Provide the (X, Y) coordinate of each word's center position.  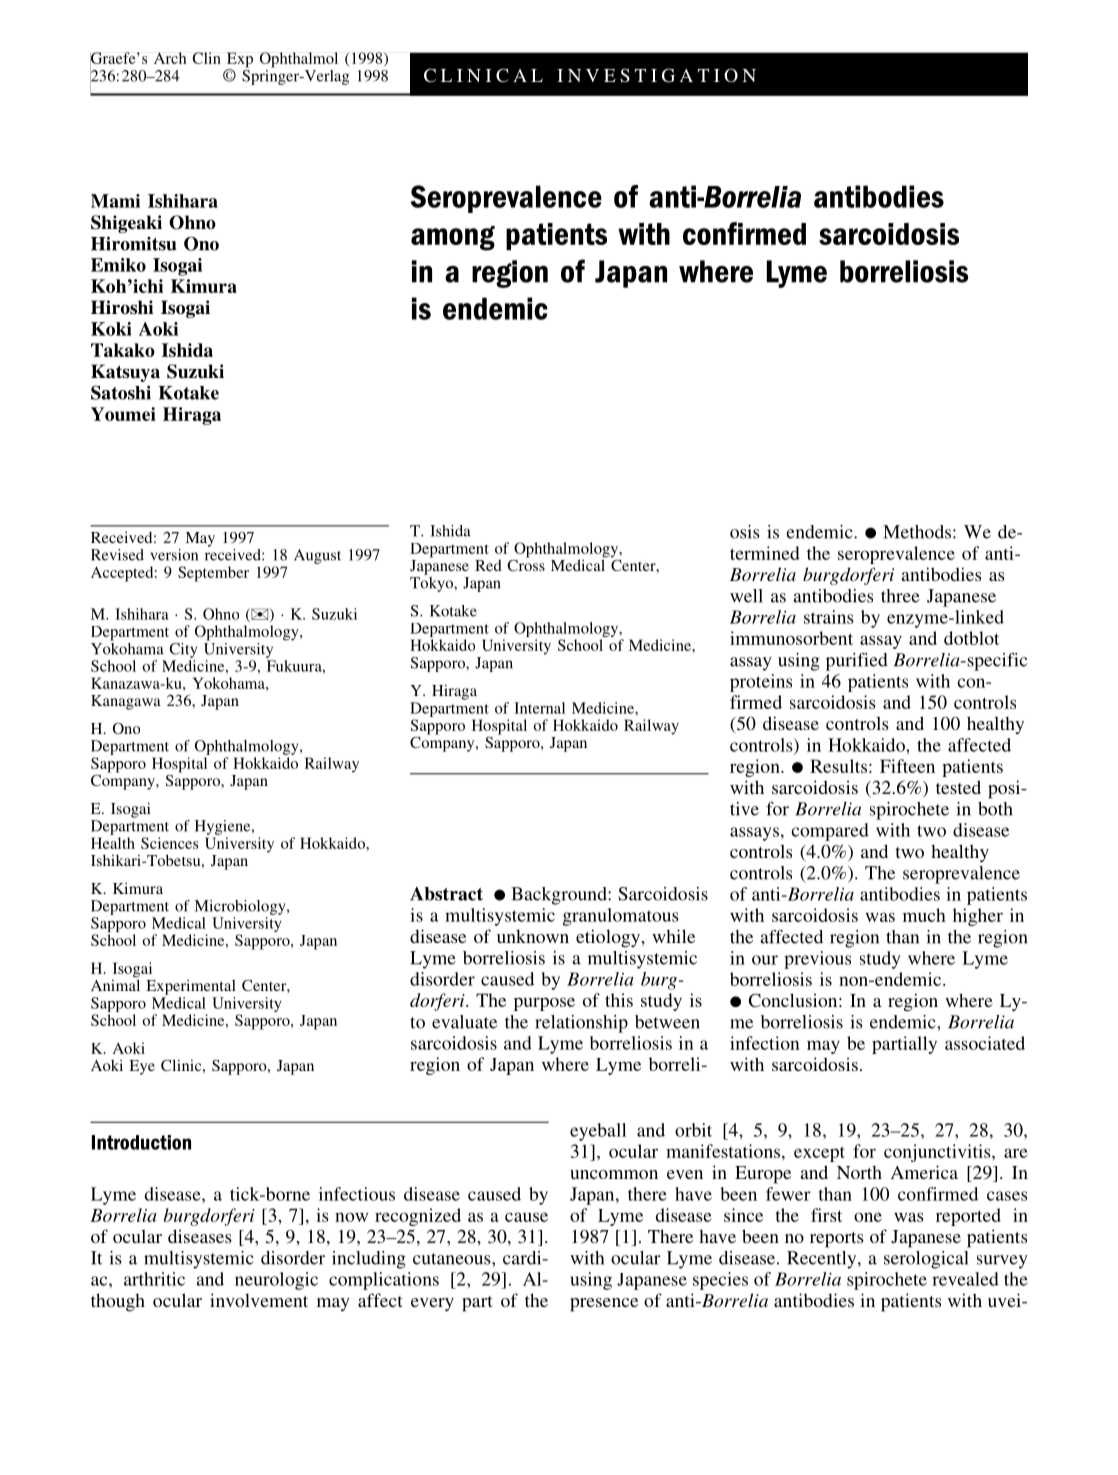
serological (926, 1260)
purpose (544, 1004)
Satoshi (121, 392)
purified (857, 662)
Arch (170, 58)
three (900, 596)
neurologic (276, 1281)
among (453, 238)
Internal (539, 708)
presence (604, 1305)
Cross (526, 564)
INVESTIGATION (656, 75)
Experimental (191, 987)
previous (817, 960)
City (183, 650)
